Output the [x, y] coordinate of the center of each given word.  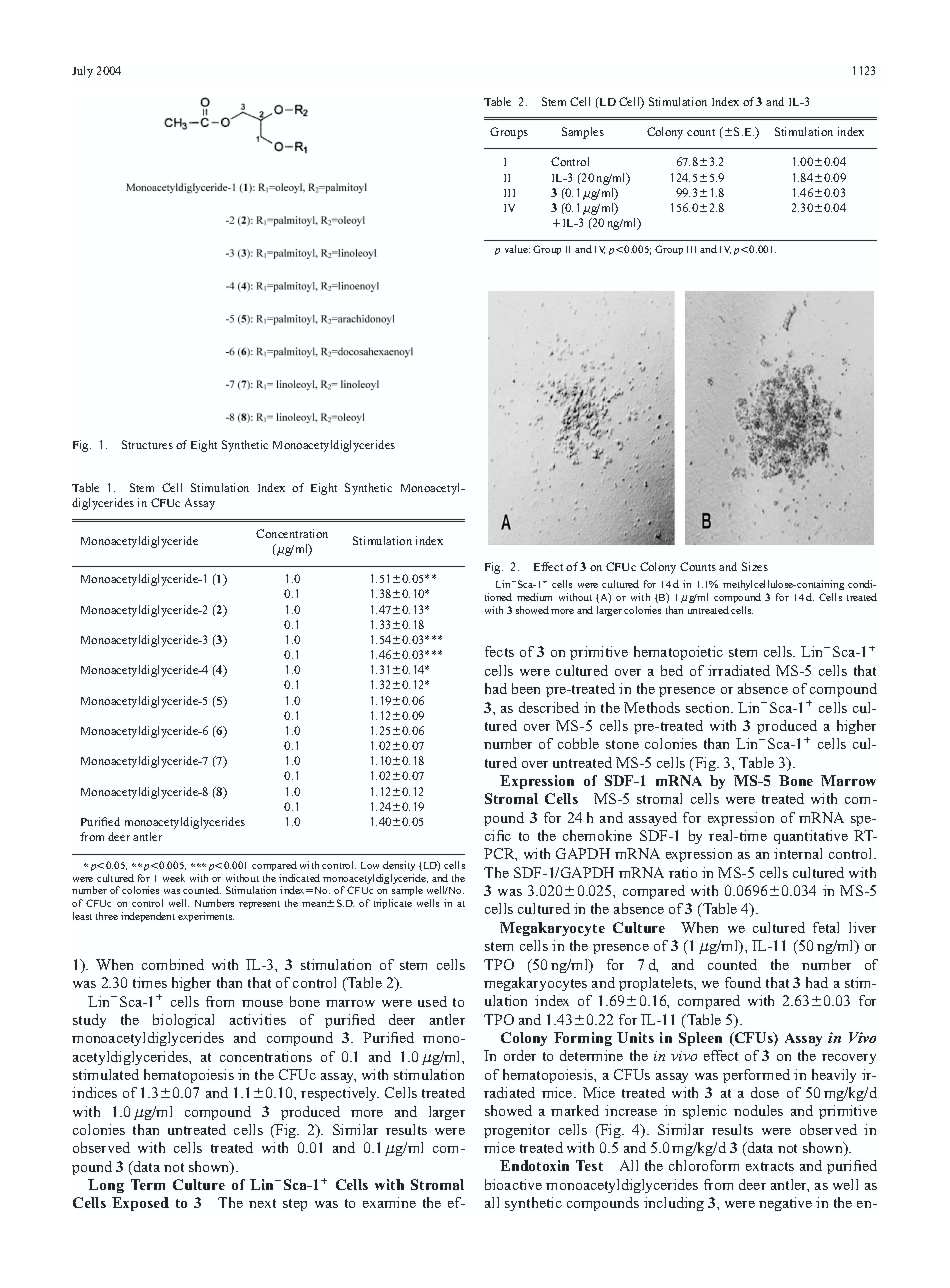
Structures [147, 444]
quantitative [811, 837]
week [174, 878]
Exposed [140, 1204]
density [399, 866]
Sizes [755, 566]
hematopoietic [678, 653]
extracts [770, 1166]
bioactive [513, 1184]
